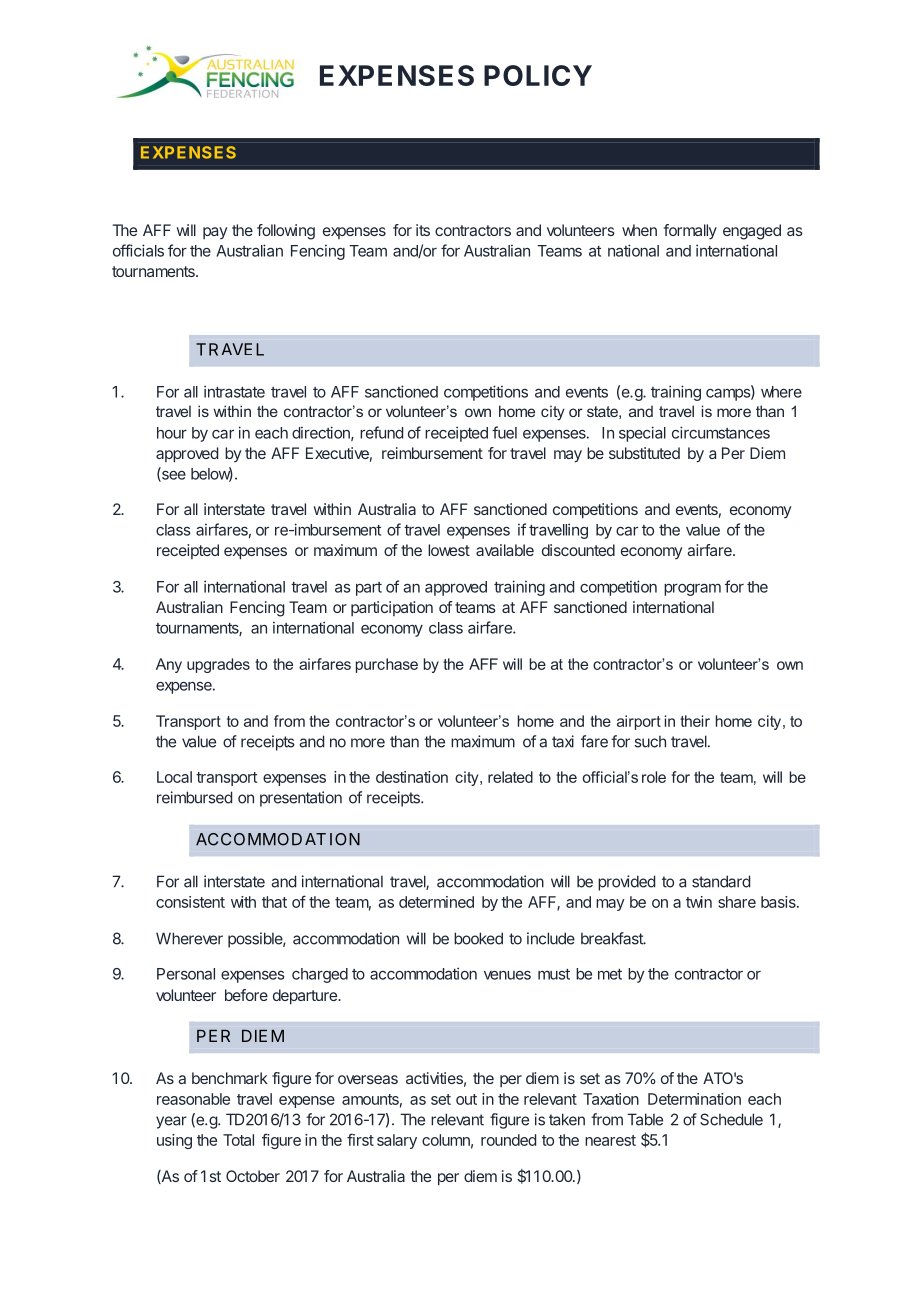  I want to click on Total, so click(238, 1140).
